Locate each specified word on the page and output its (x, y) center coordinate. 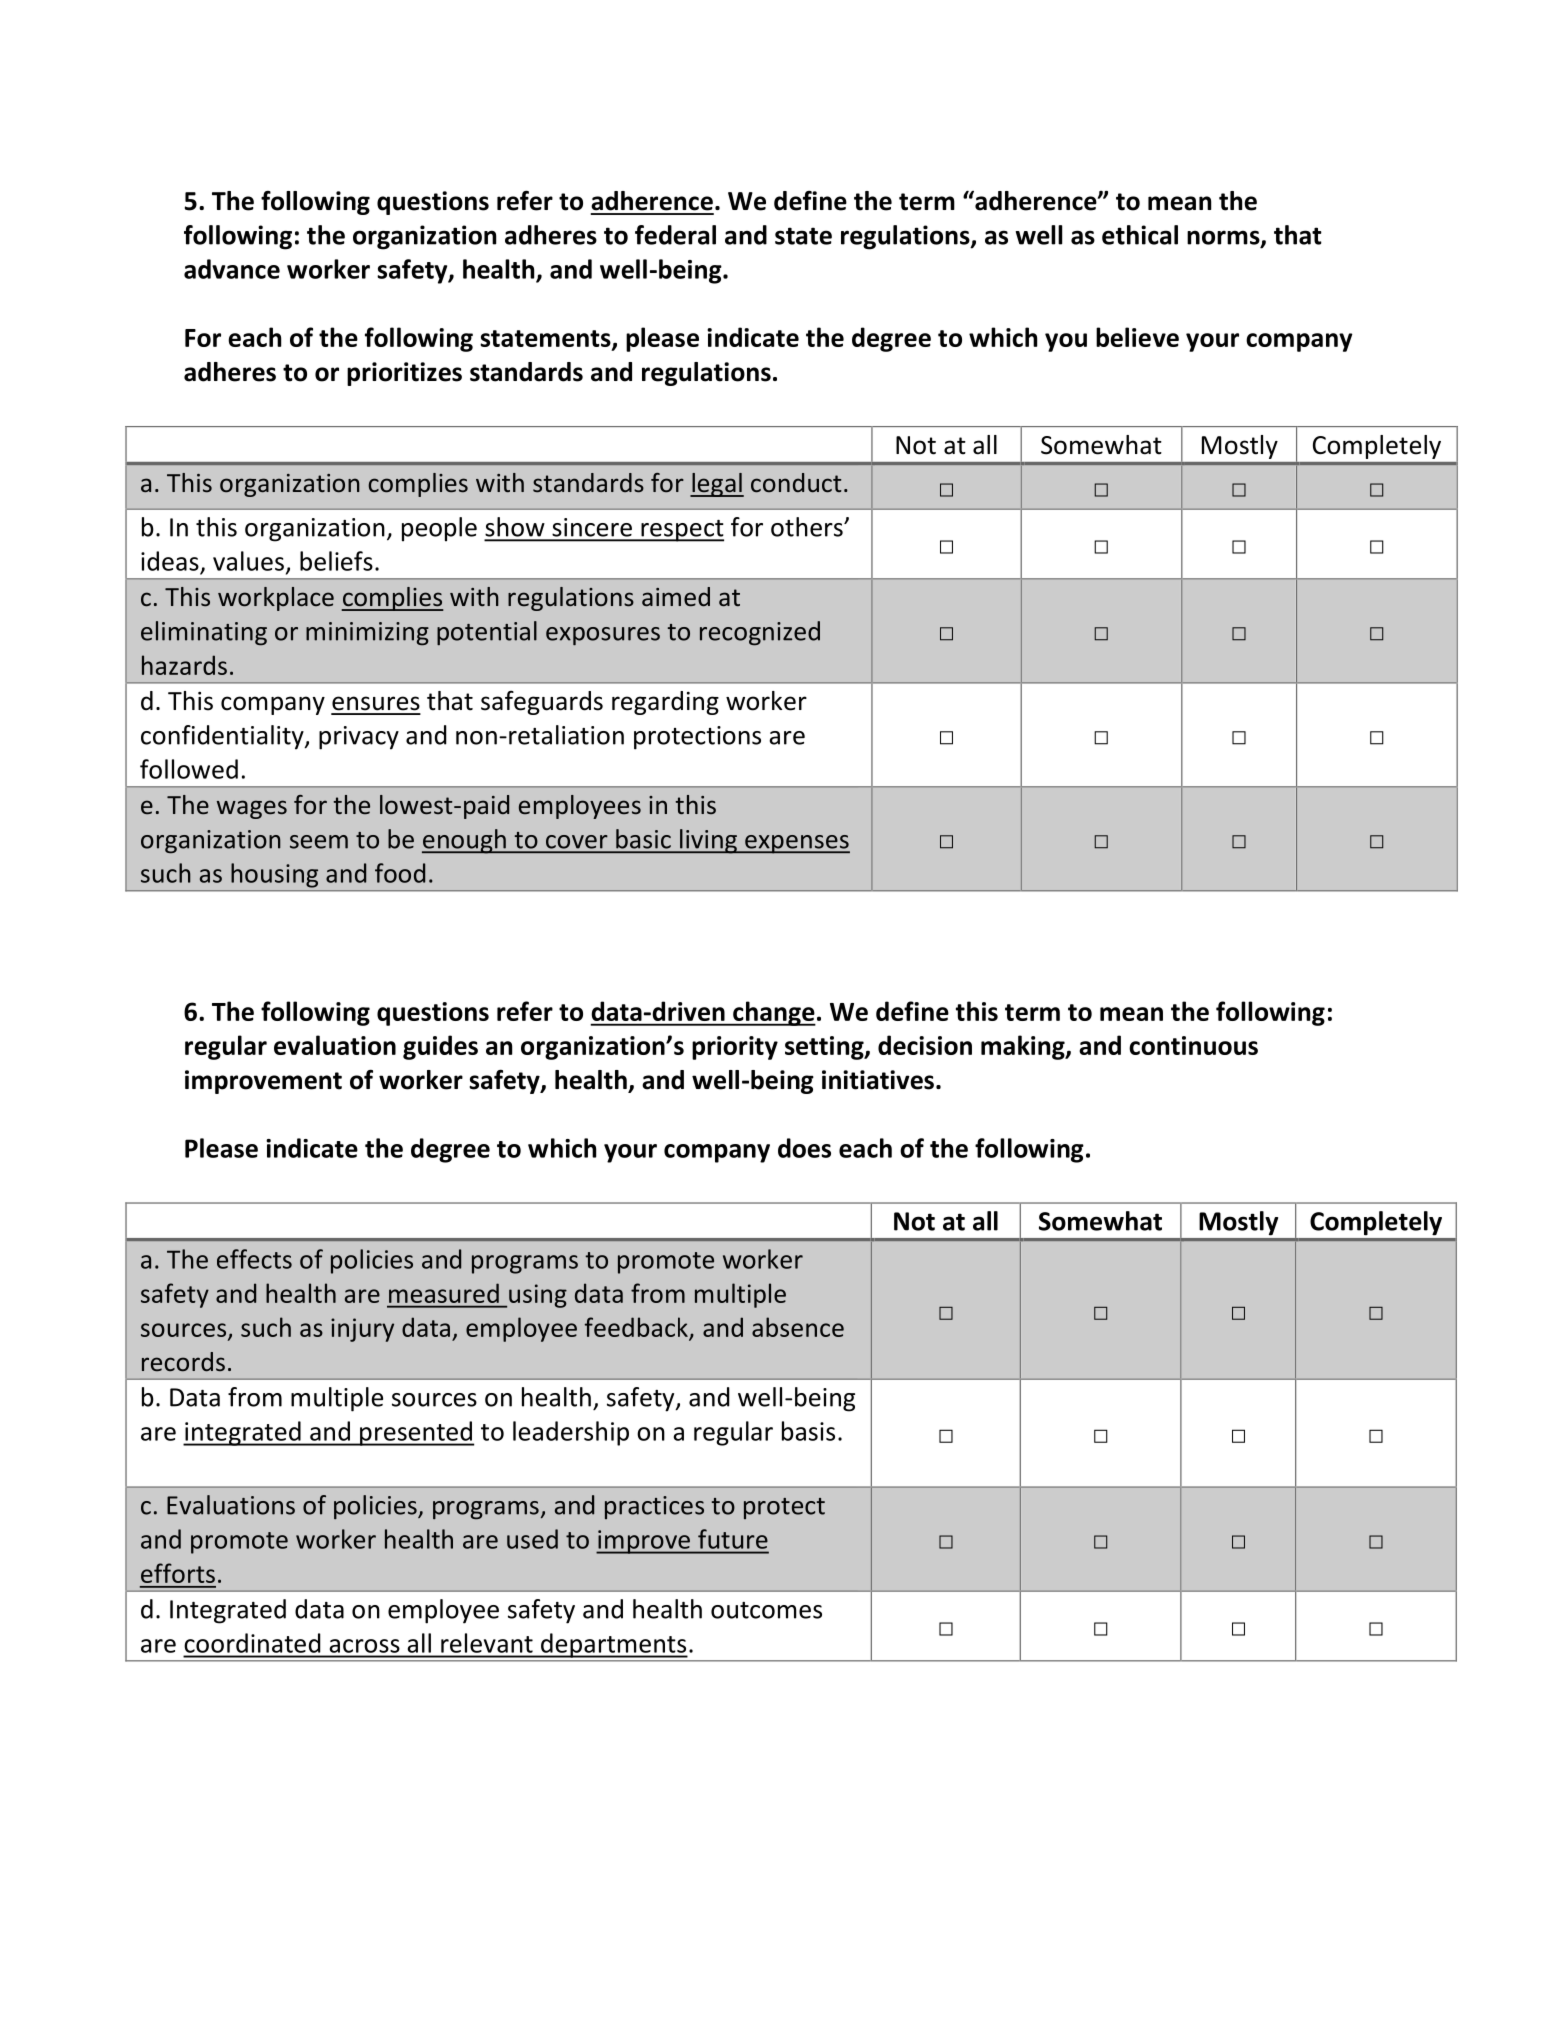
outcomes (766, 1610)
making (1024, 1047)
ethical (1140, 235)
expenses (796, 844)
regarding (665, 703)
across (364, 1646)
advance (232, 269)
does (804, 1148)
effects (254, 1259)
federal (675, 235)
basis (808, 1431)
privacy (359, 738)
